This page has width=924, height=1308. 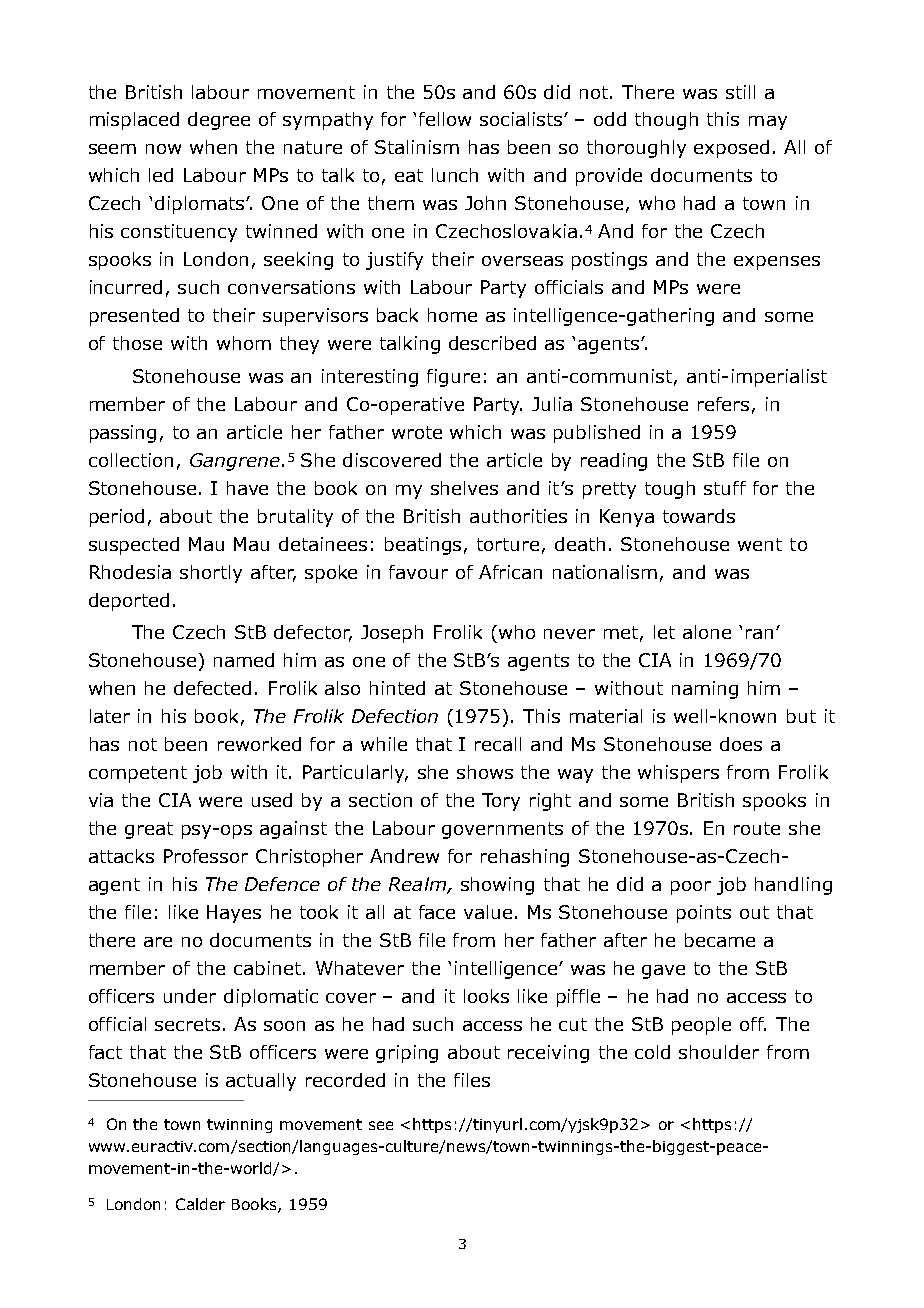 I want to click on degree, so click(x=219, y=121).
